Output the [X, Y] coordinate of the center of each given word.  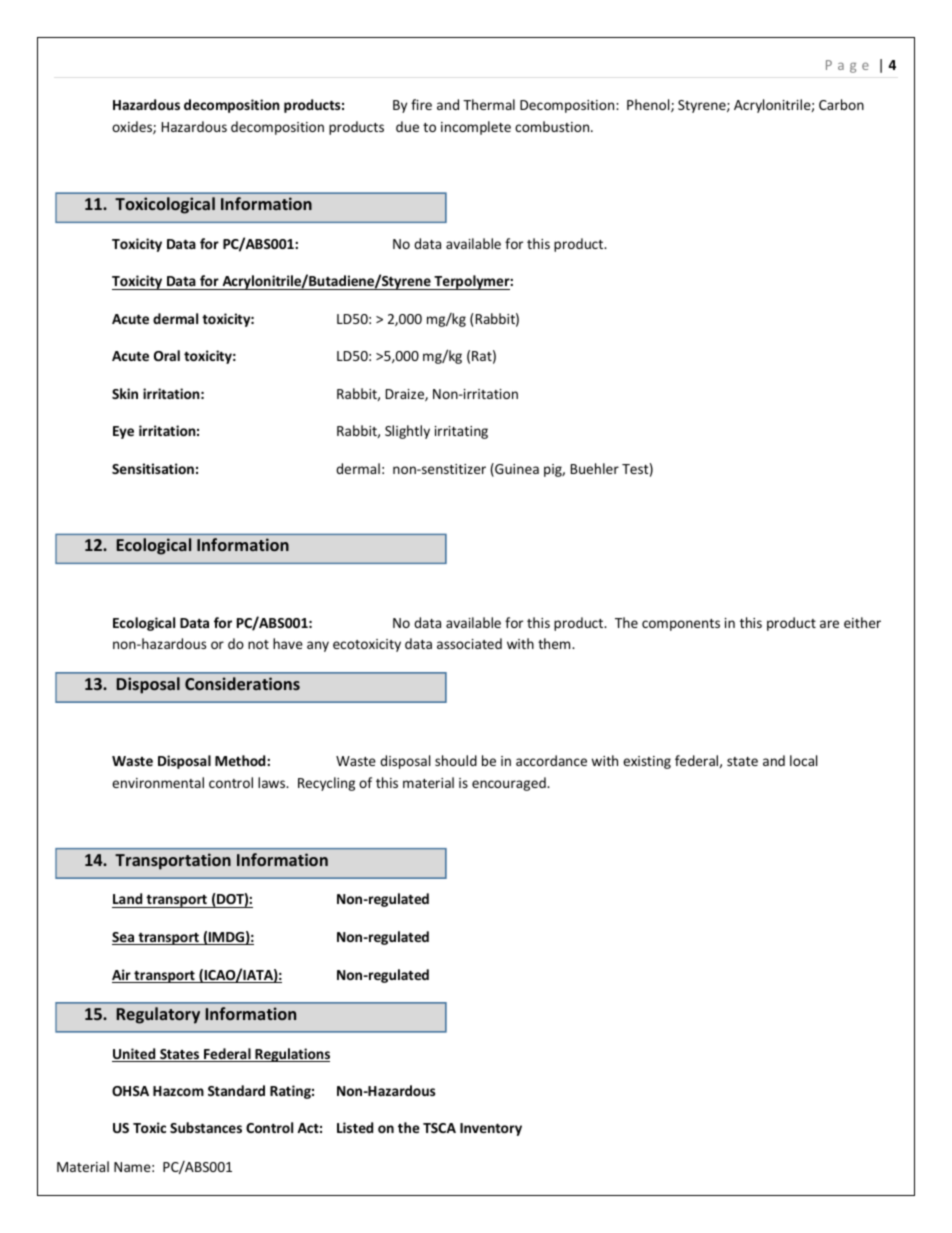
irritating [461, 432]
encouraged [510, 784]
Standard [236, 1090]
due [407, 126]
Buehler [595, 468]
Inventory [491, 1129]
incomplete [476, 128]
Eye [123, 432]
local [803, 760]
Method [241, 760]
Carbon [841, 104]
